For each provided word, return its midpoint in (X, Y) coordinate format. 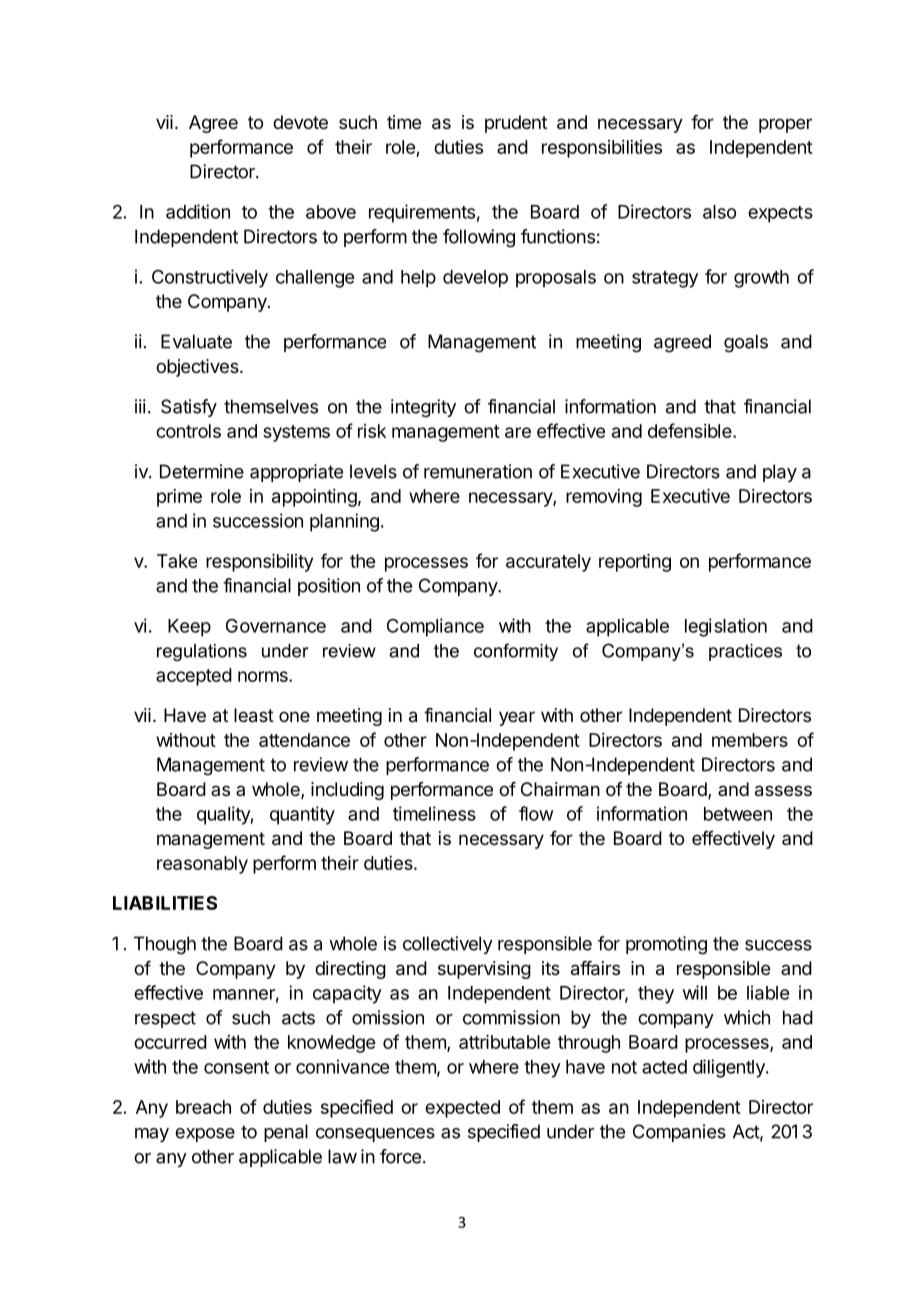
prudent (516, 124)
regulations (202, 652)
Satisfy (189, 408)
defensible (691, 430)
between (738, 814)
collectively (448, 945)
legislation (726, 627)
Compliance (435, 627)
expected (462, 1109)
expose (205, 1135)
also (719, 212)
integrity (423, 408)
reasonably (202, 865)
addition (198, 211)
